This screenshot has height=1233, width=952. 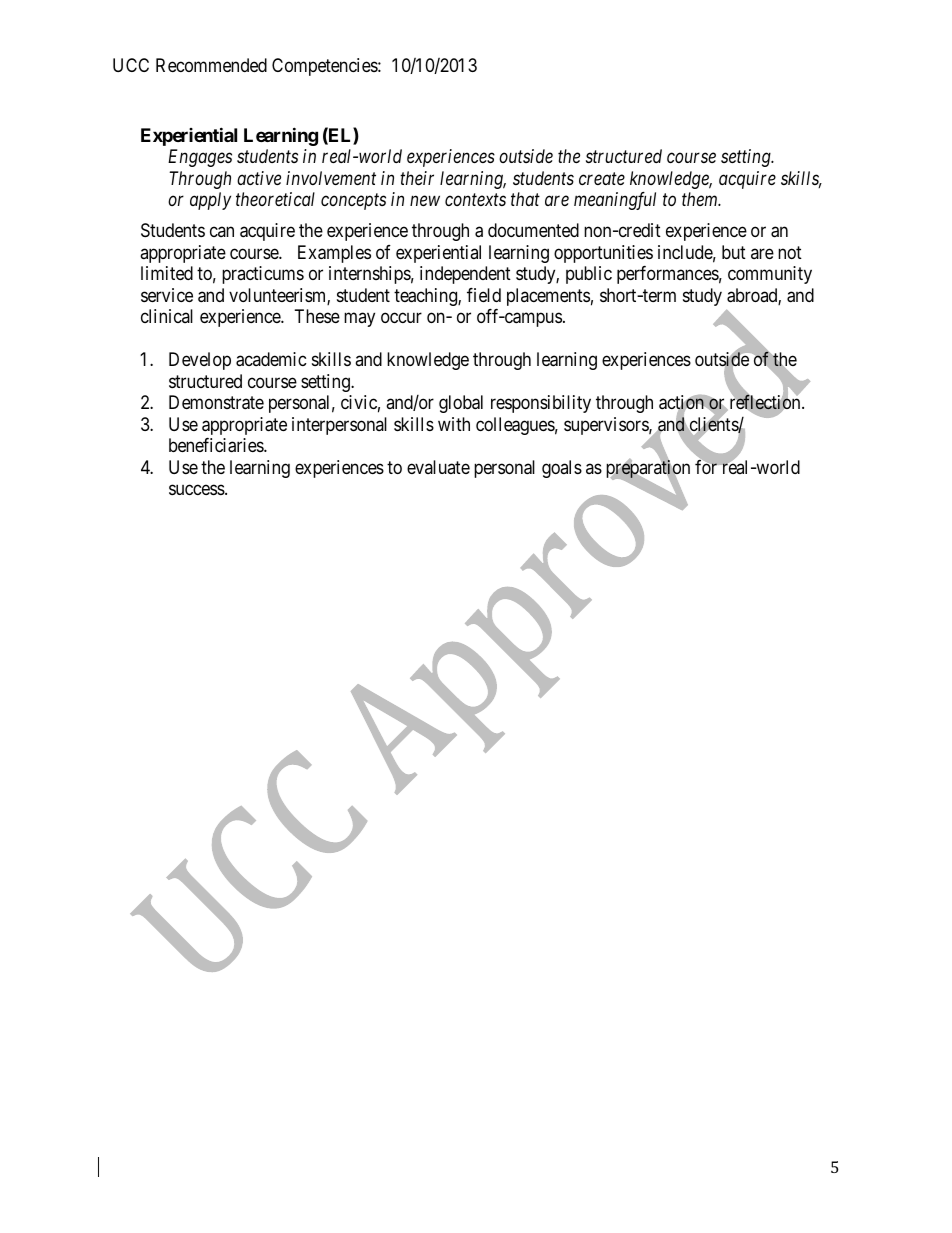 What do you see at coordinates (271, 359) in the screenshot?
I see `academic` at bounding box center [271, 359].
